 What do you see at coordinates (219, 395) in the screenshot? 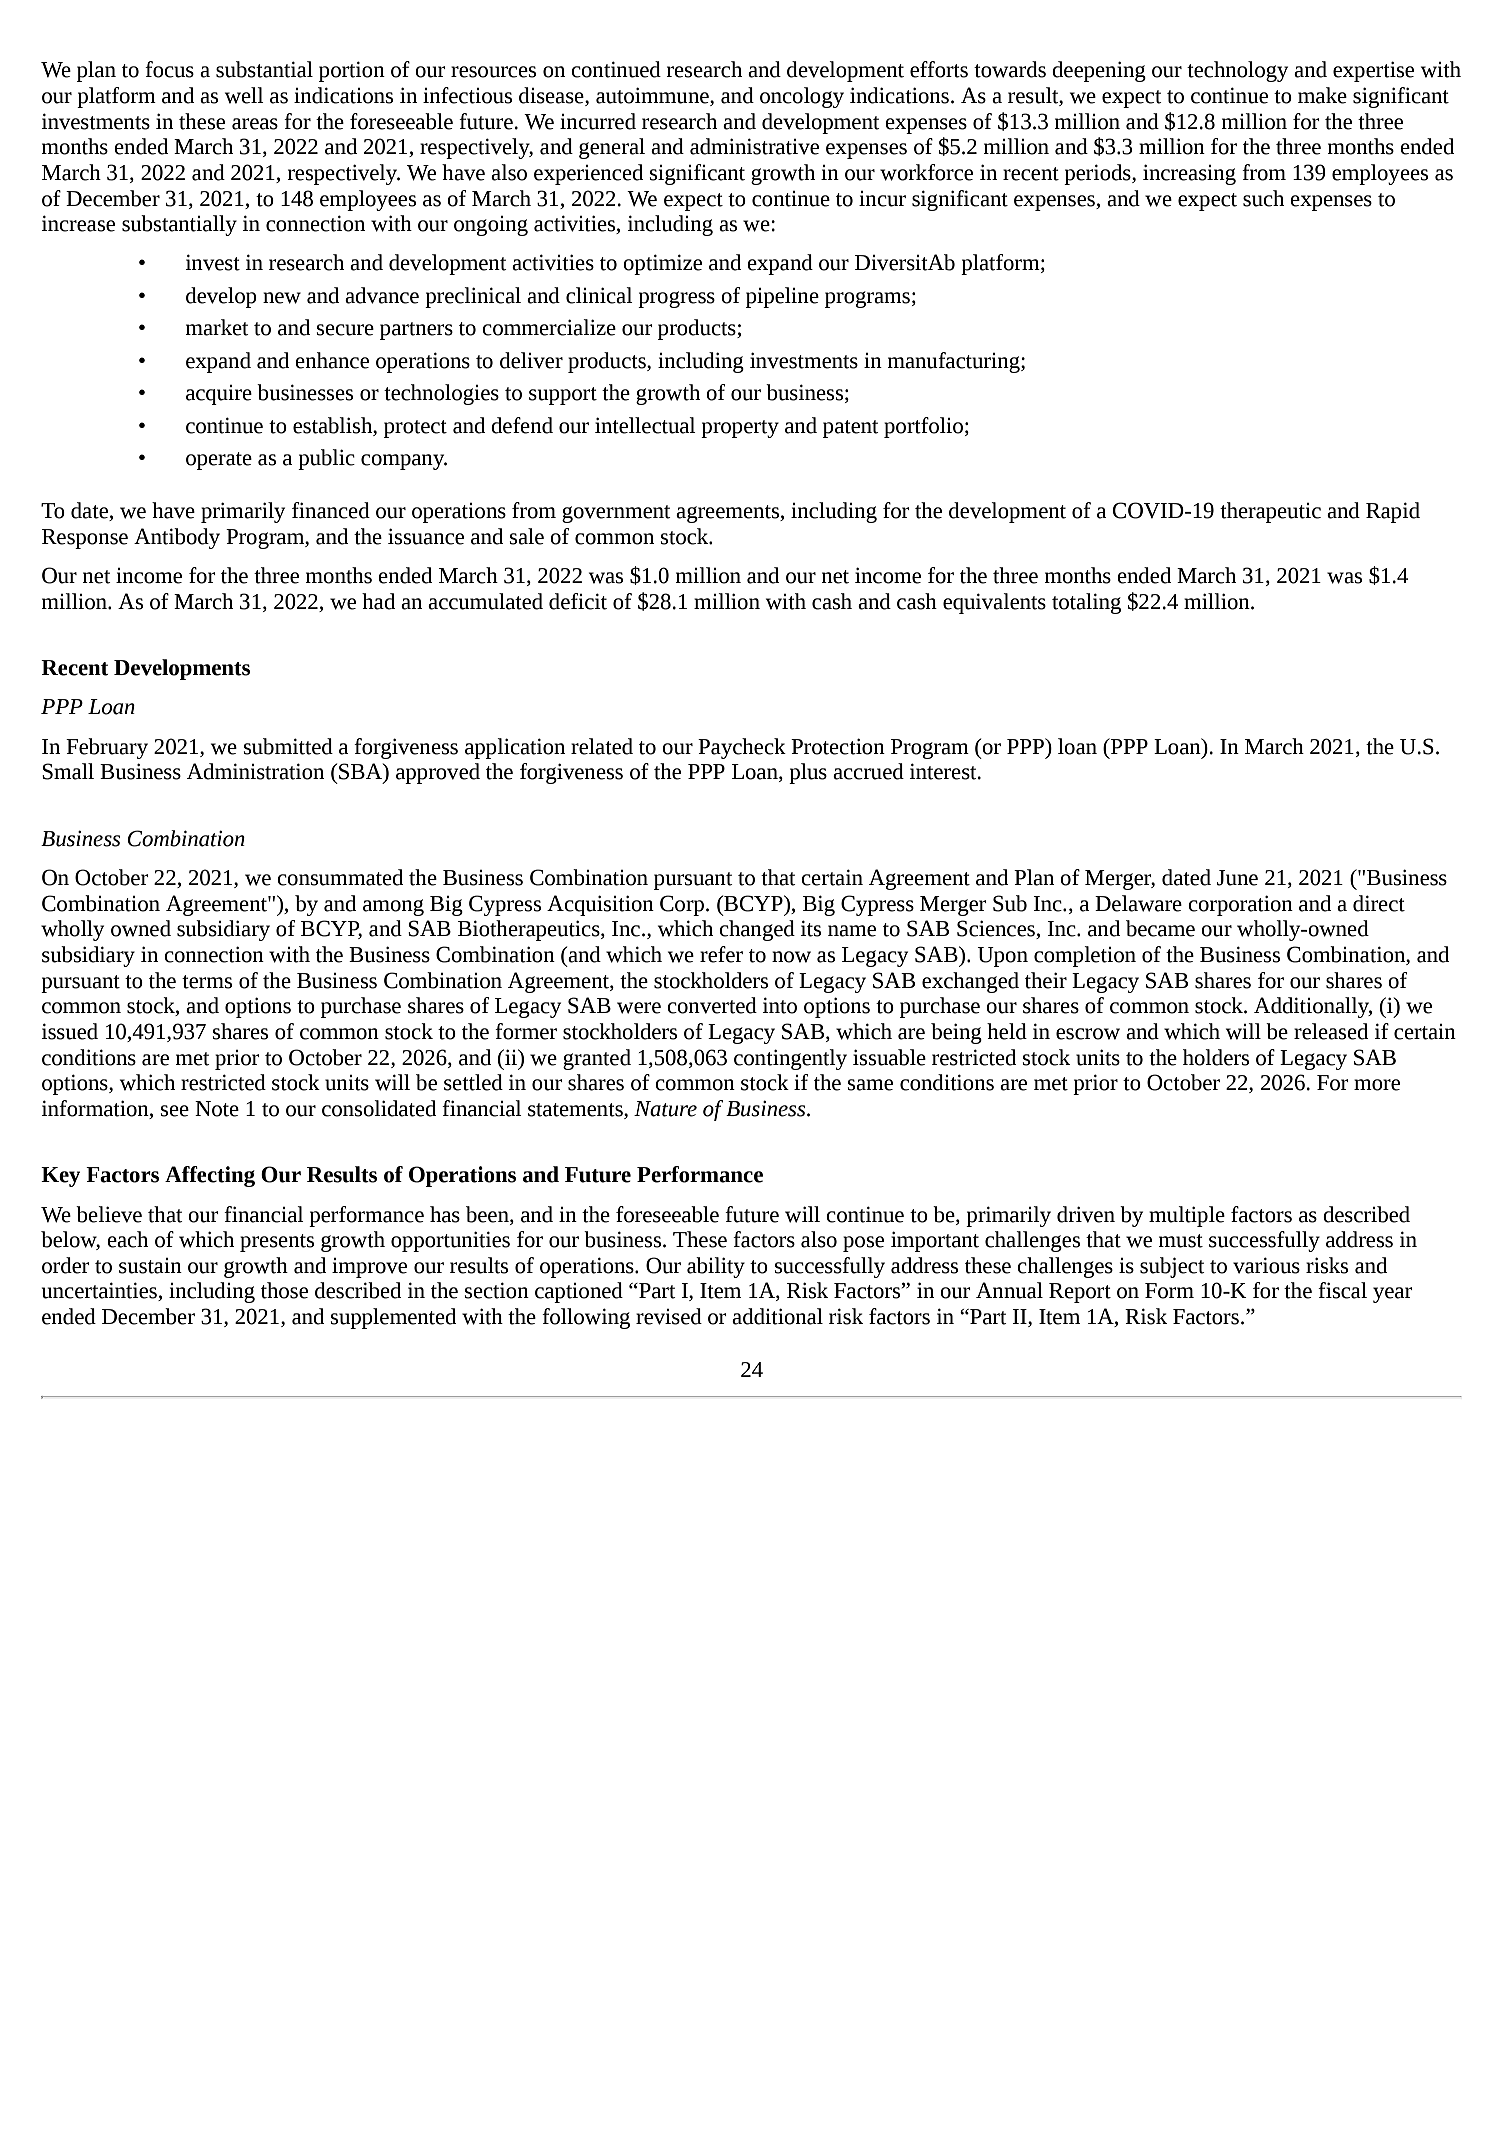
I see `acquire` at bounding box center [219, 395].
